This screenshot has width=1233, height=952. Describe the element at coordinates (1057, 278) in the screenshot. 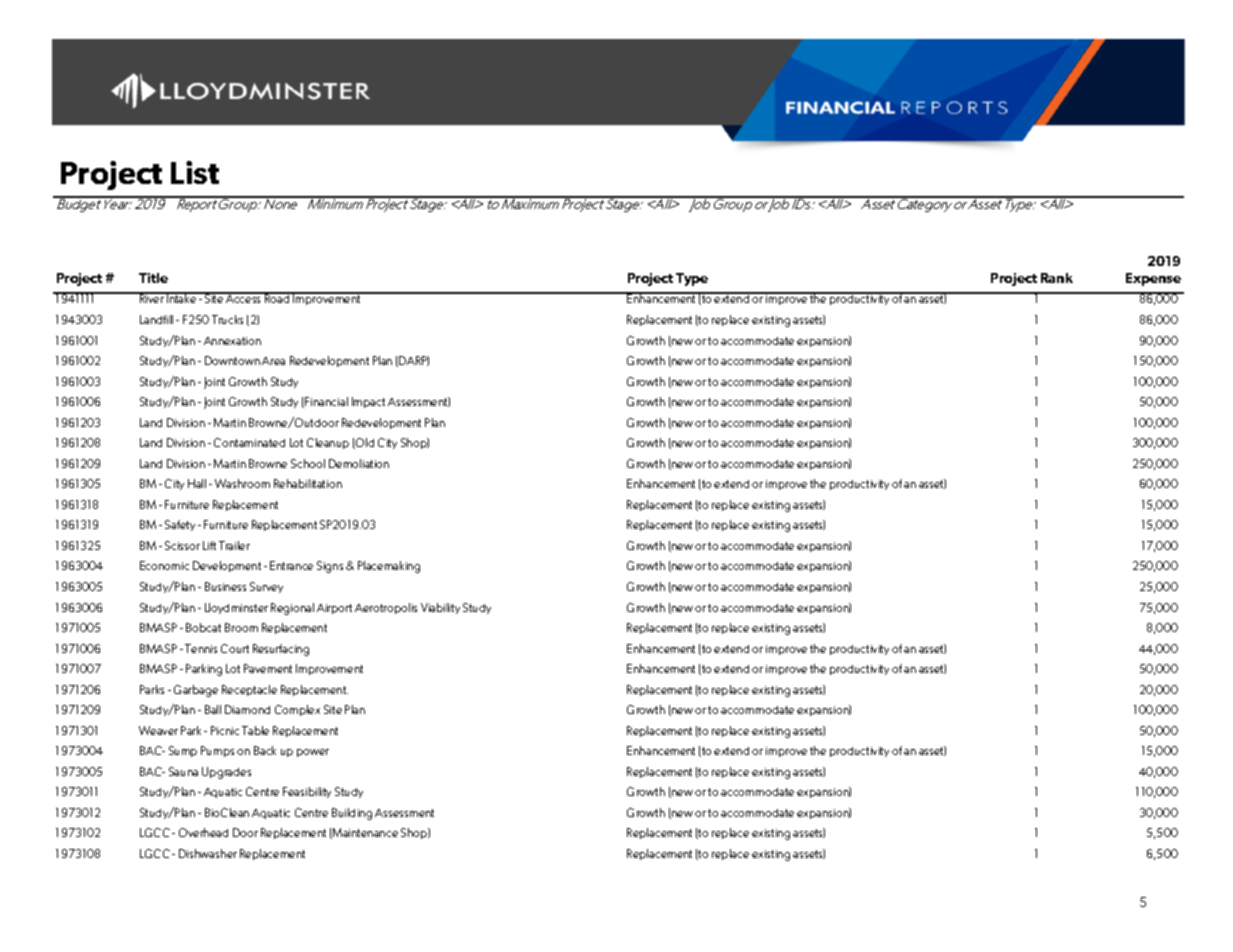

I see `Rank` at that location.
